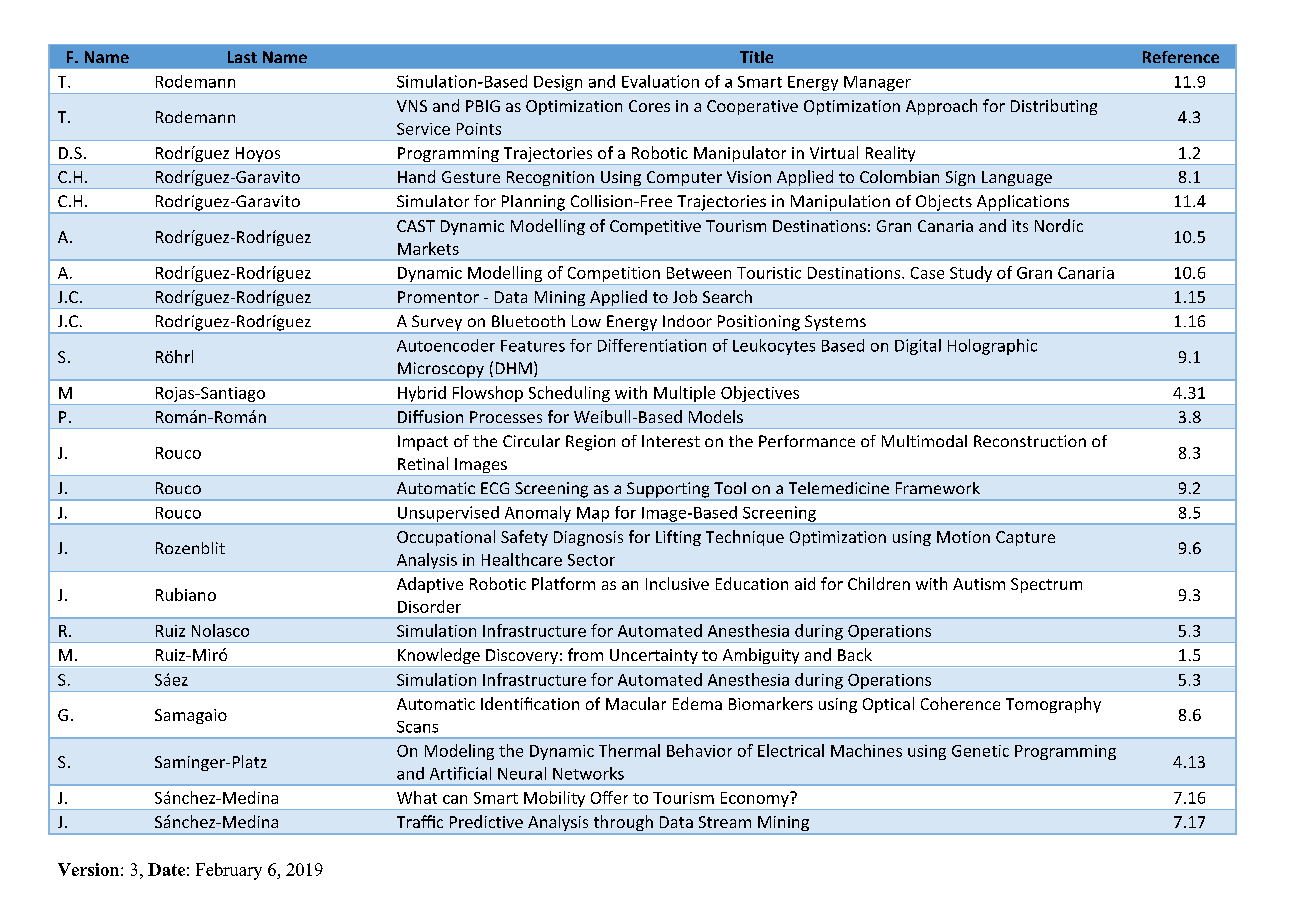 Image resolution: width=1308 pixels, height=924 pixels. Describe the element at coordinates (971, 275) in the screenshot. I see `Study` at that location.
